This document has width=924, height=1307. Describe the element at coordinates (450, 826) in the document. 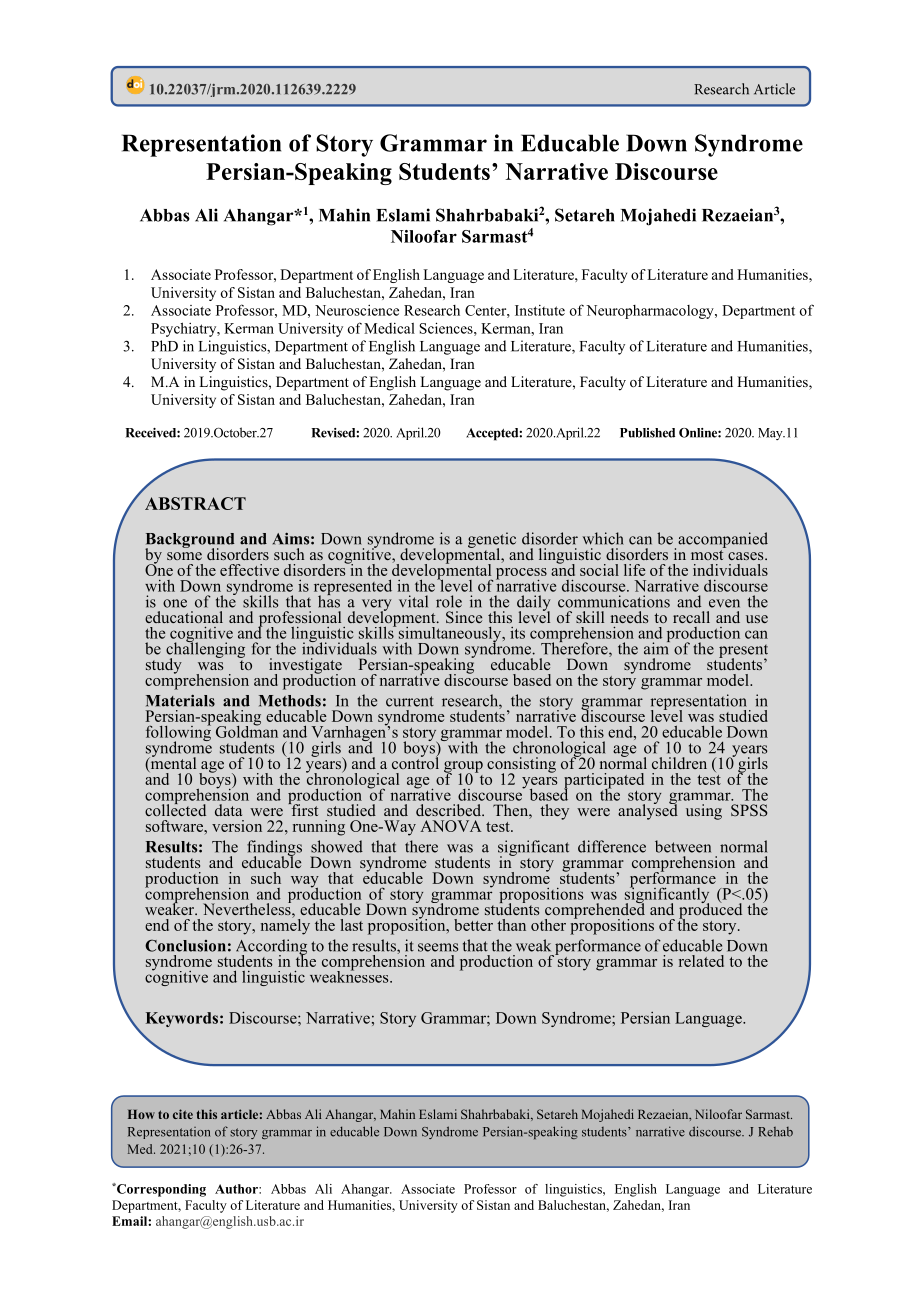

I see `ANOVA` at that location.
